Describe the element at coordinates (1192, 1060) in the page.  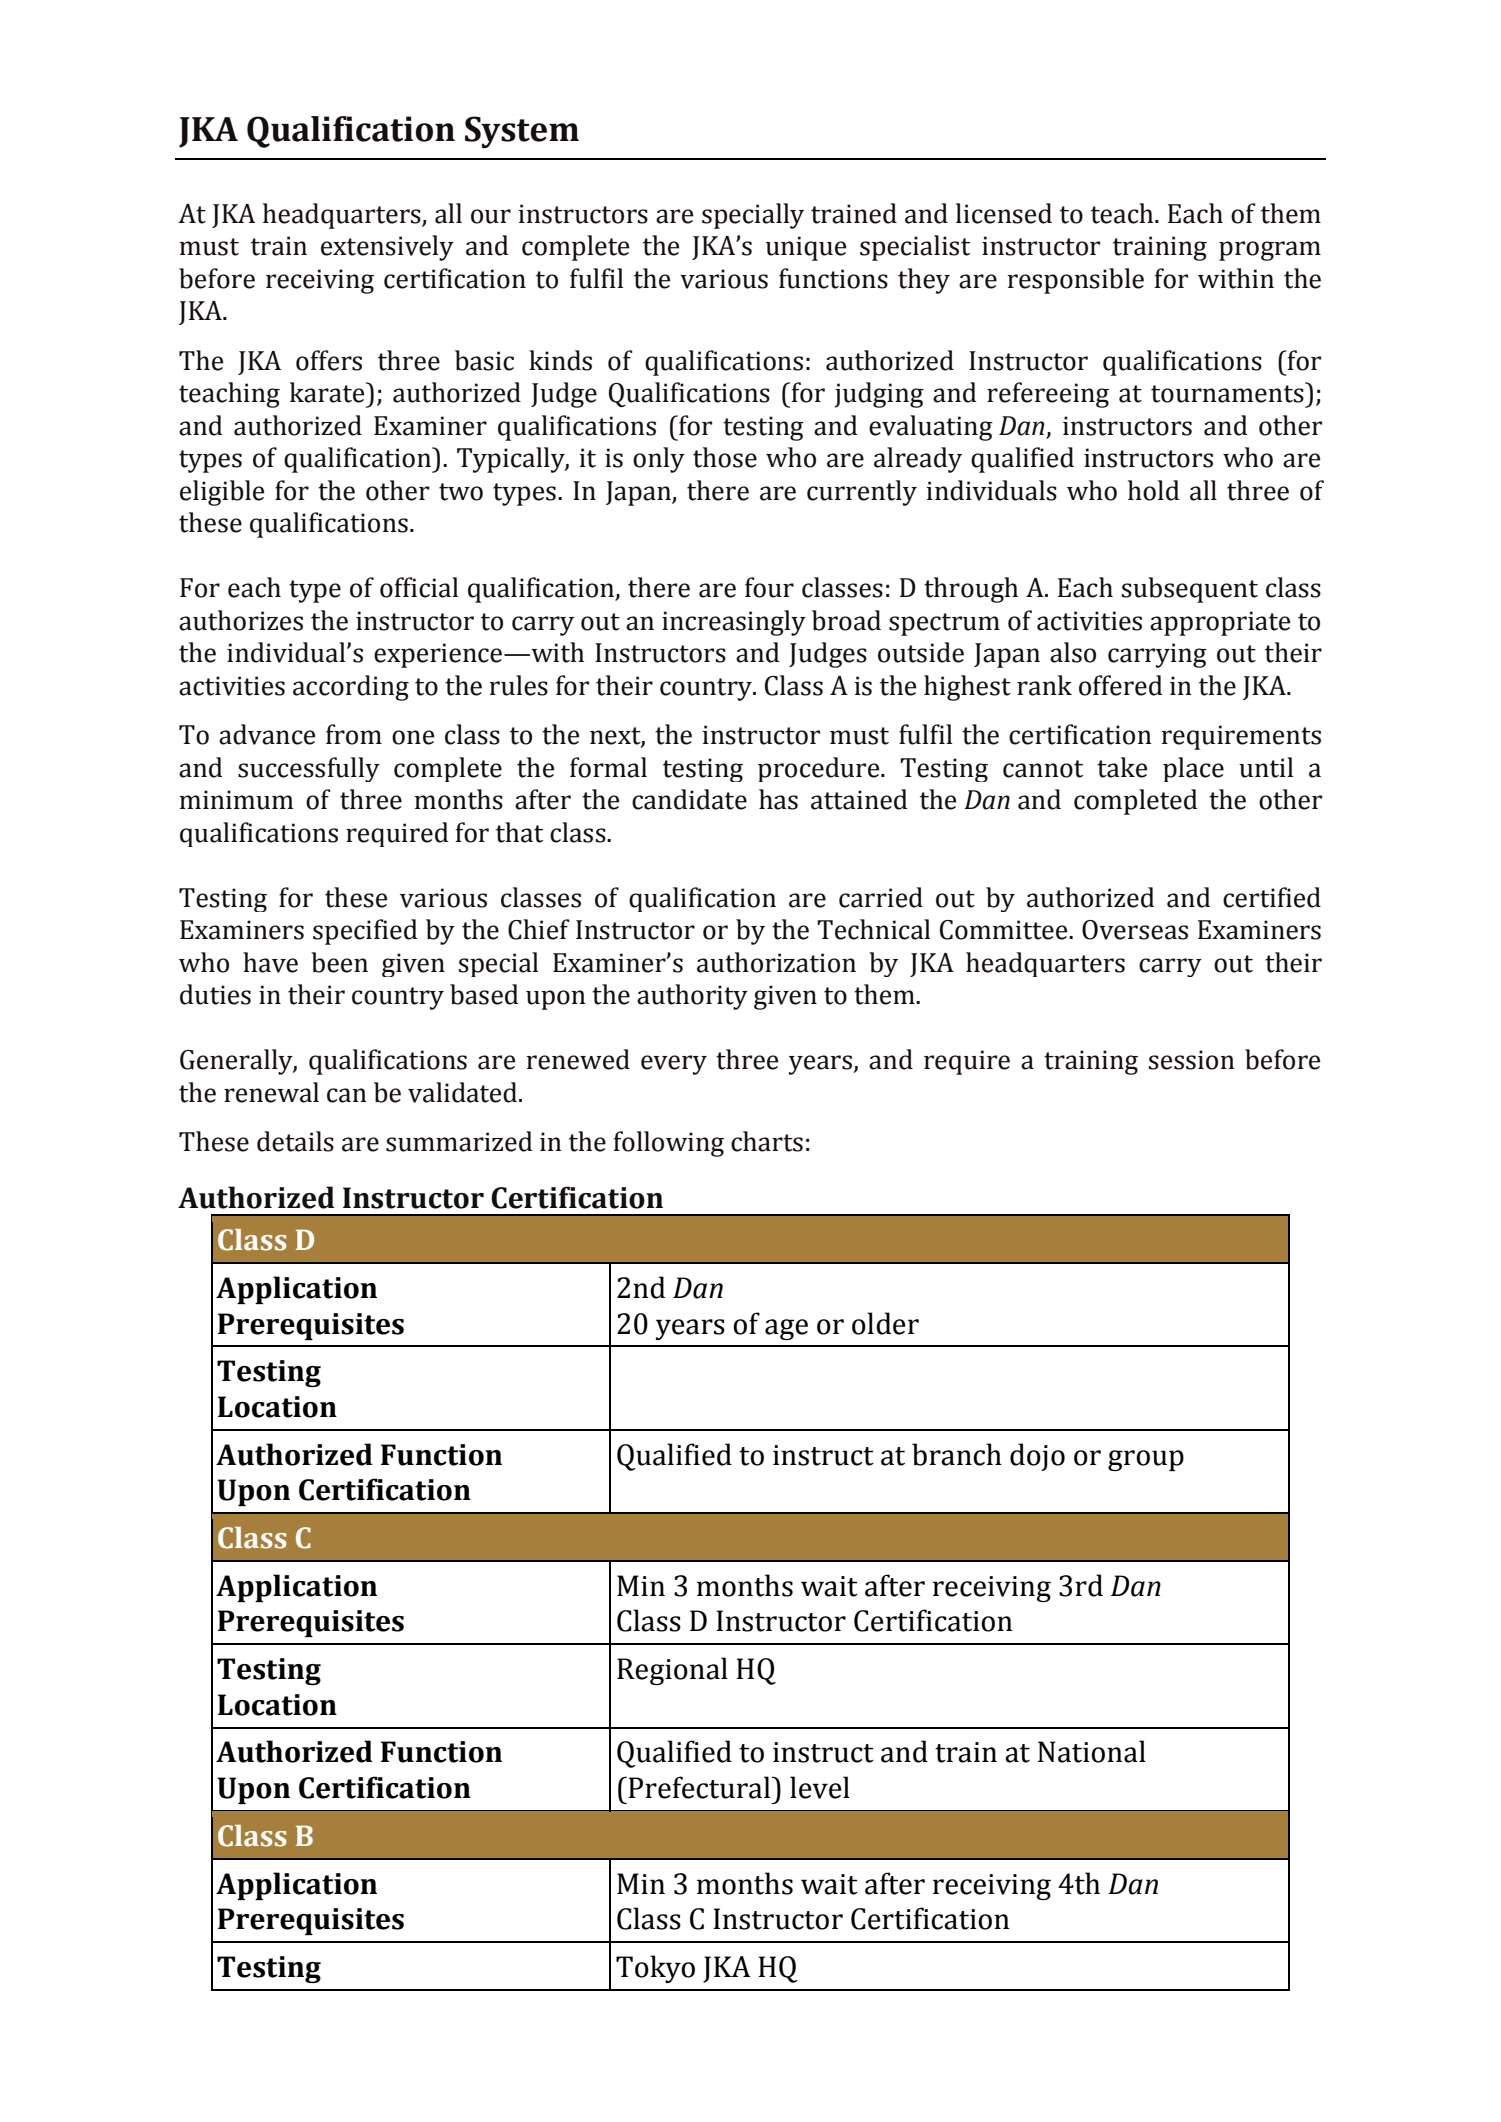
I see `session` at that location.
